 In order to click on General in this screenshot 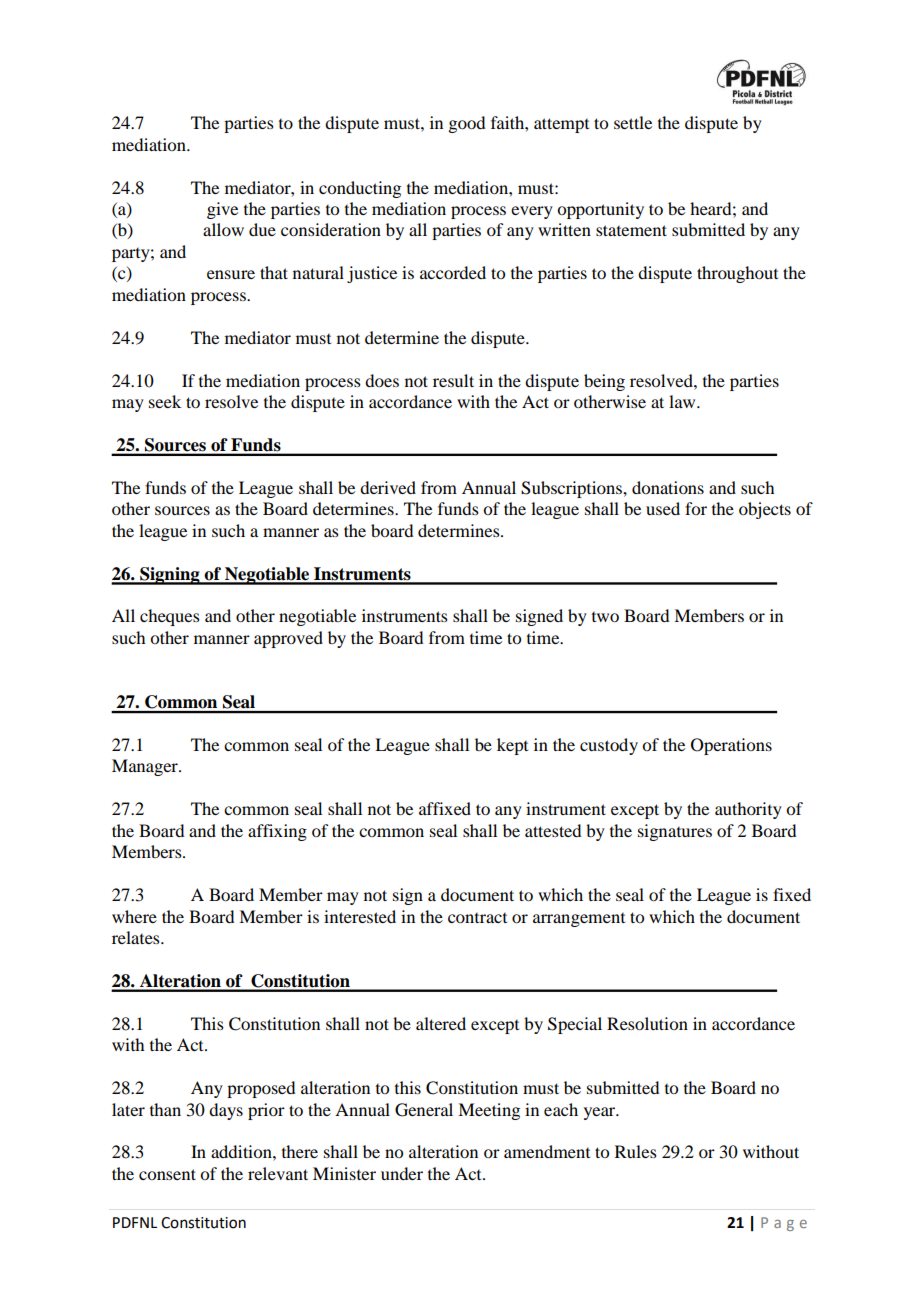, I will do `click(424, 1110)`.
